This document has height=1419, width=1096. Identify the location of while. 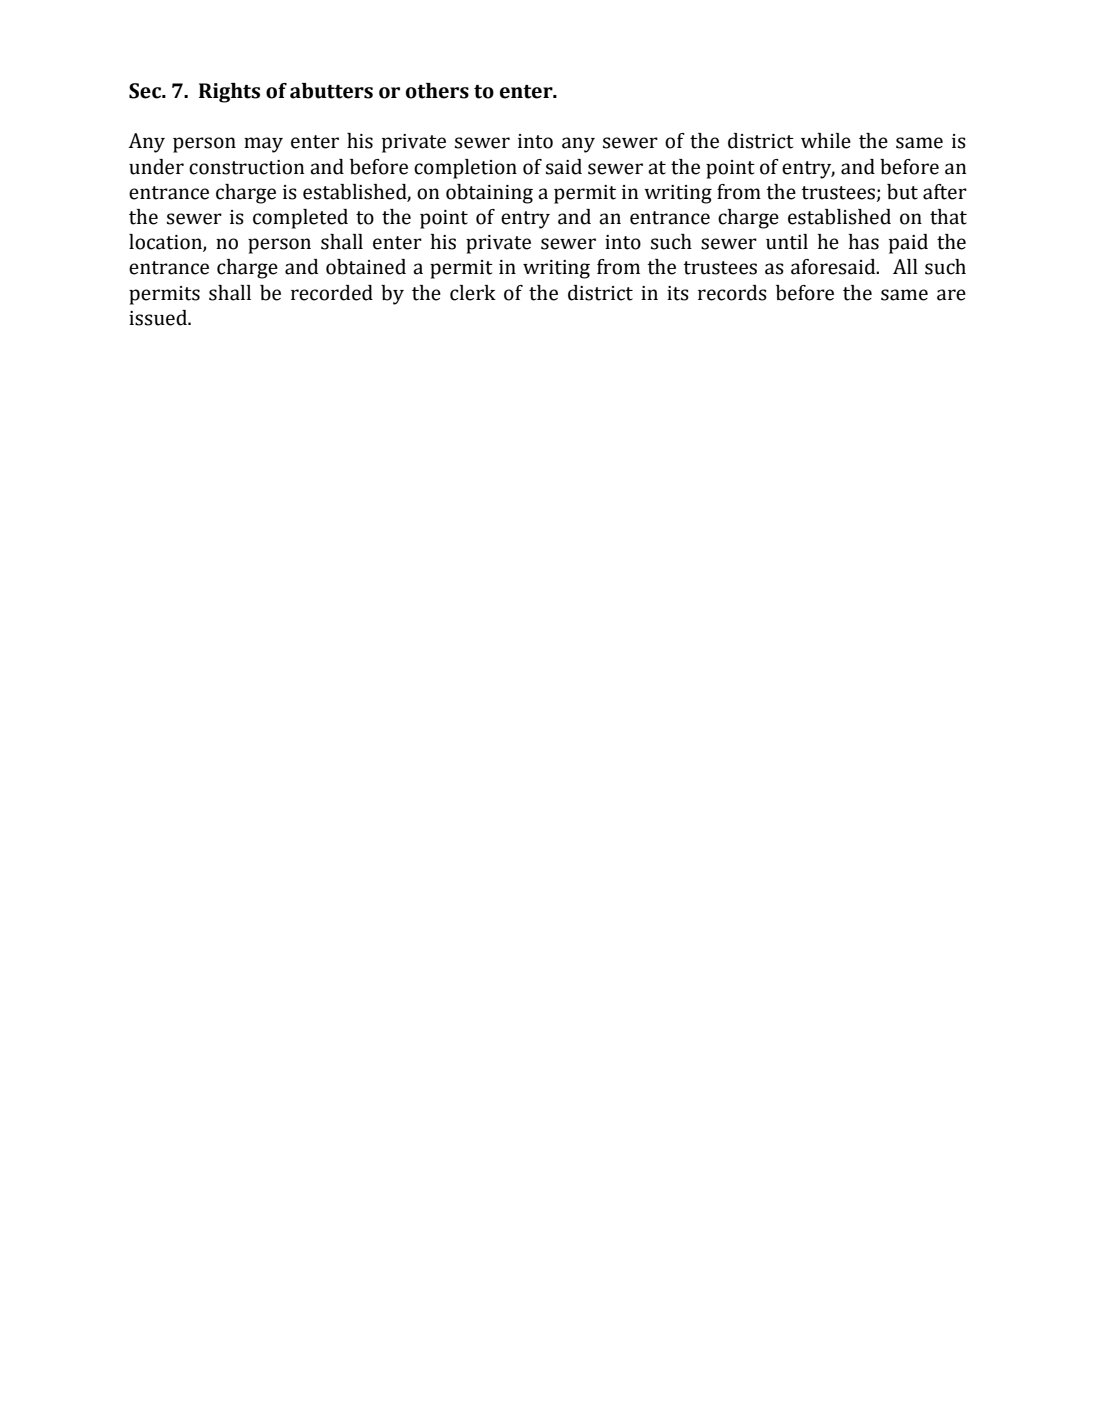
(826, 141).
